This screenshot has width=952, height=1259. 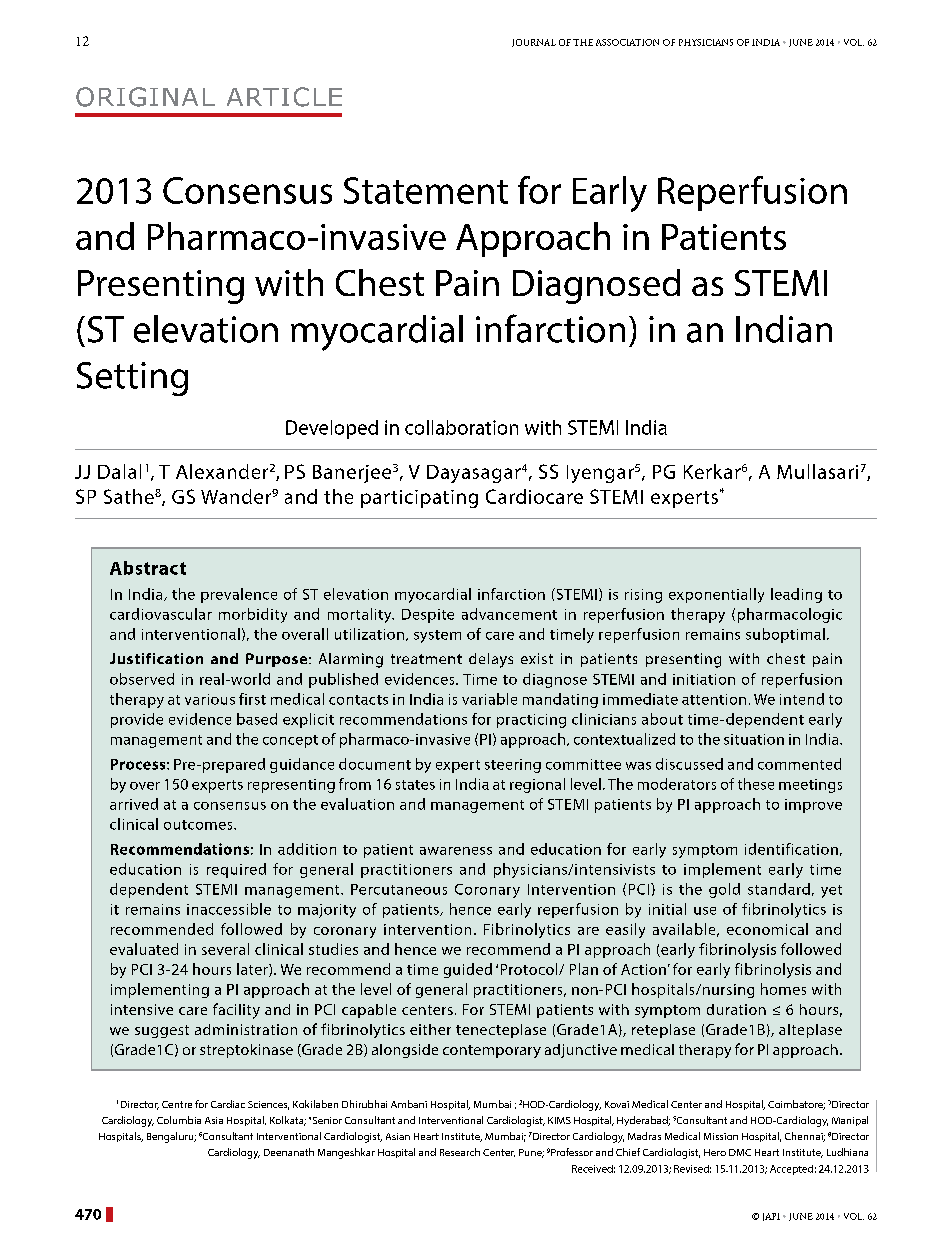 What do you see at coordinates (796, 595) in the screenshot?
I see `leading` at bounding box center [796, 595].
